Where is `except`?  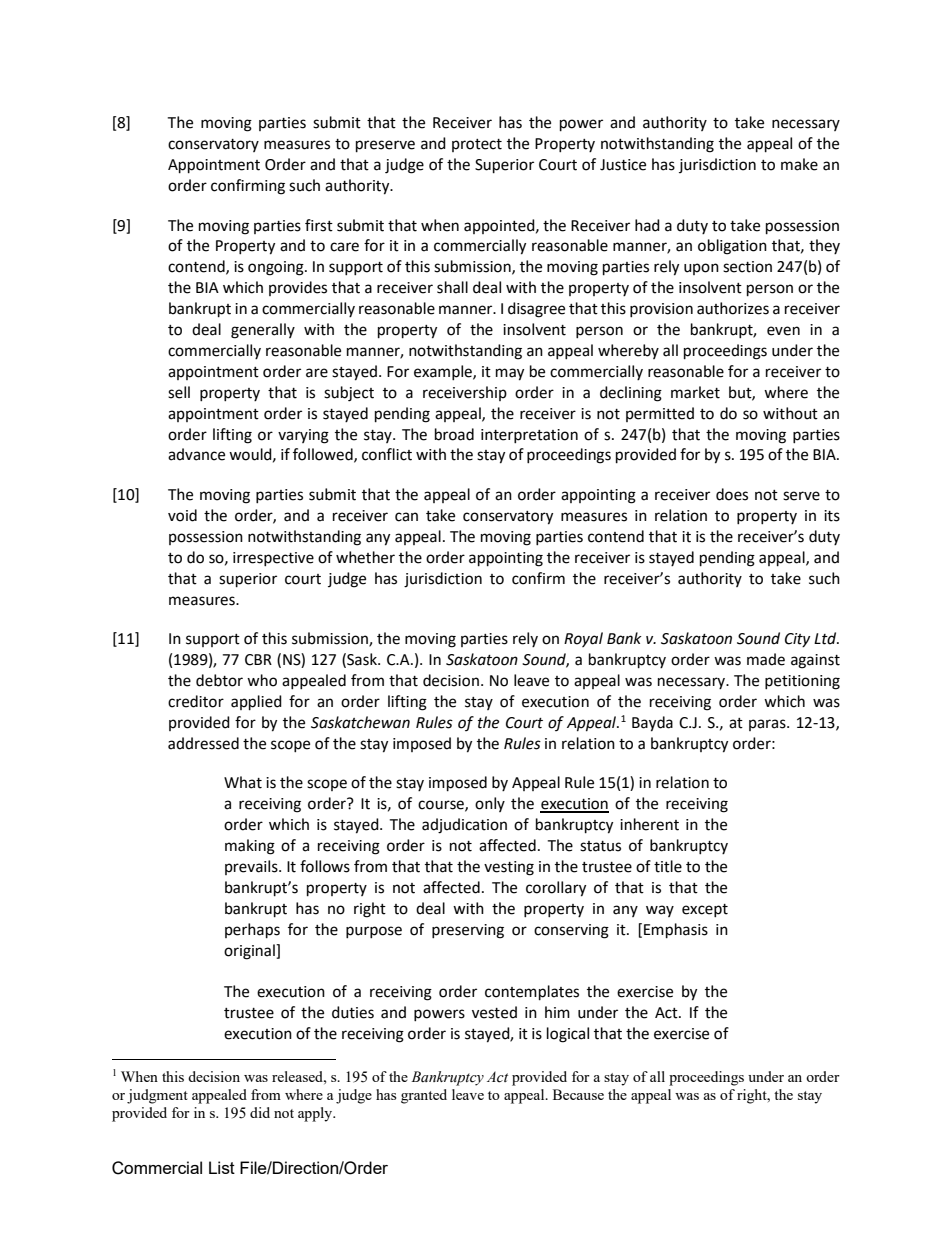
except is located at coordinates (705, 910).
